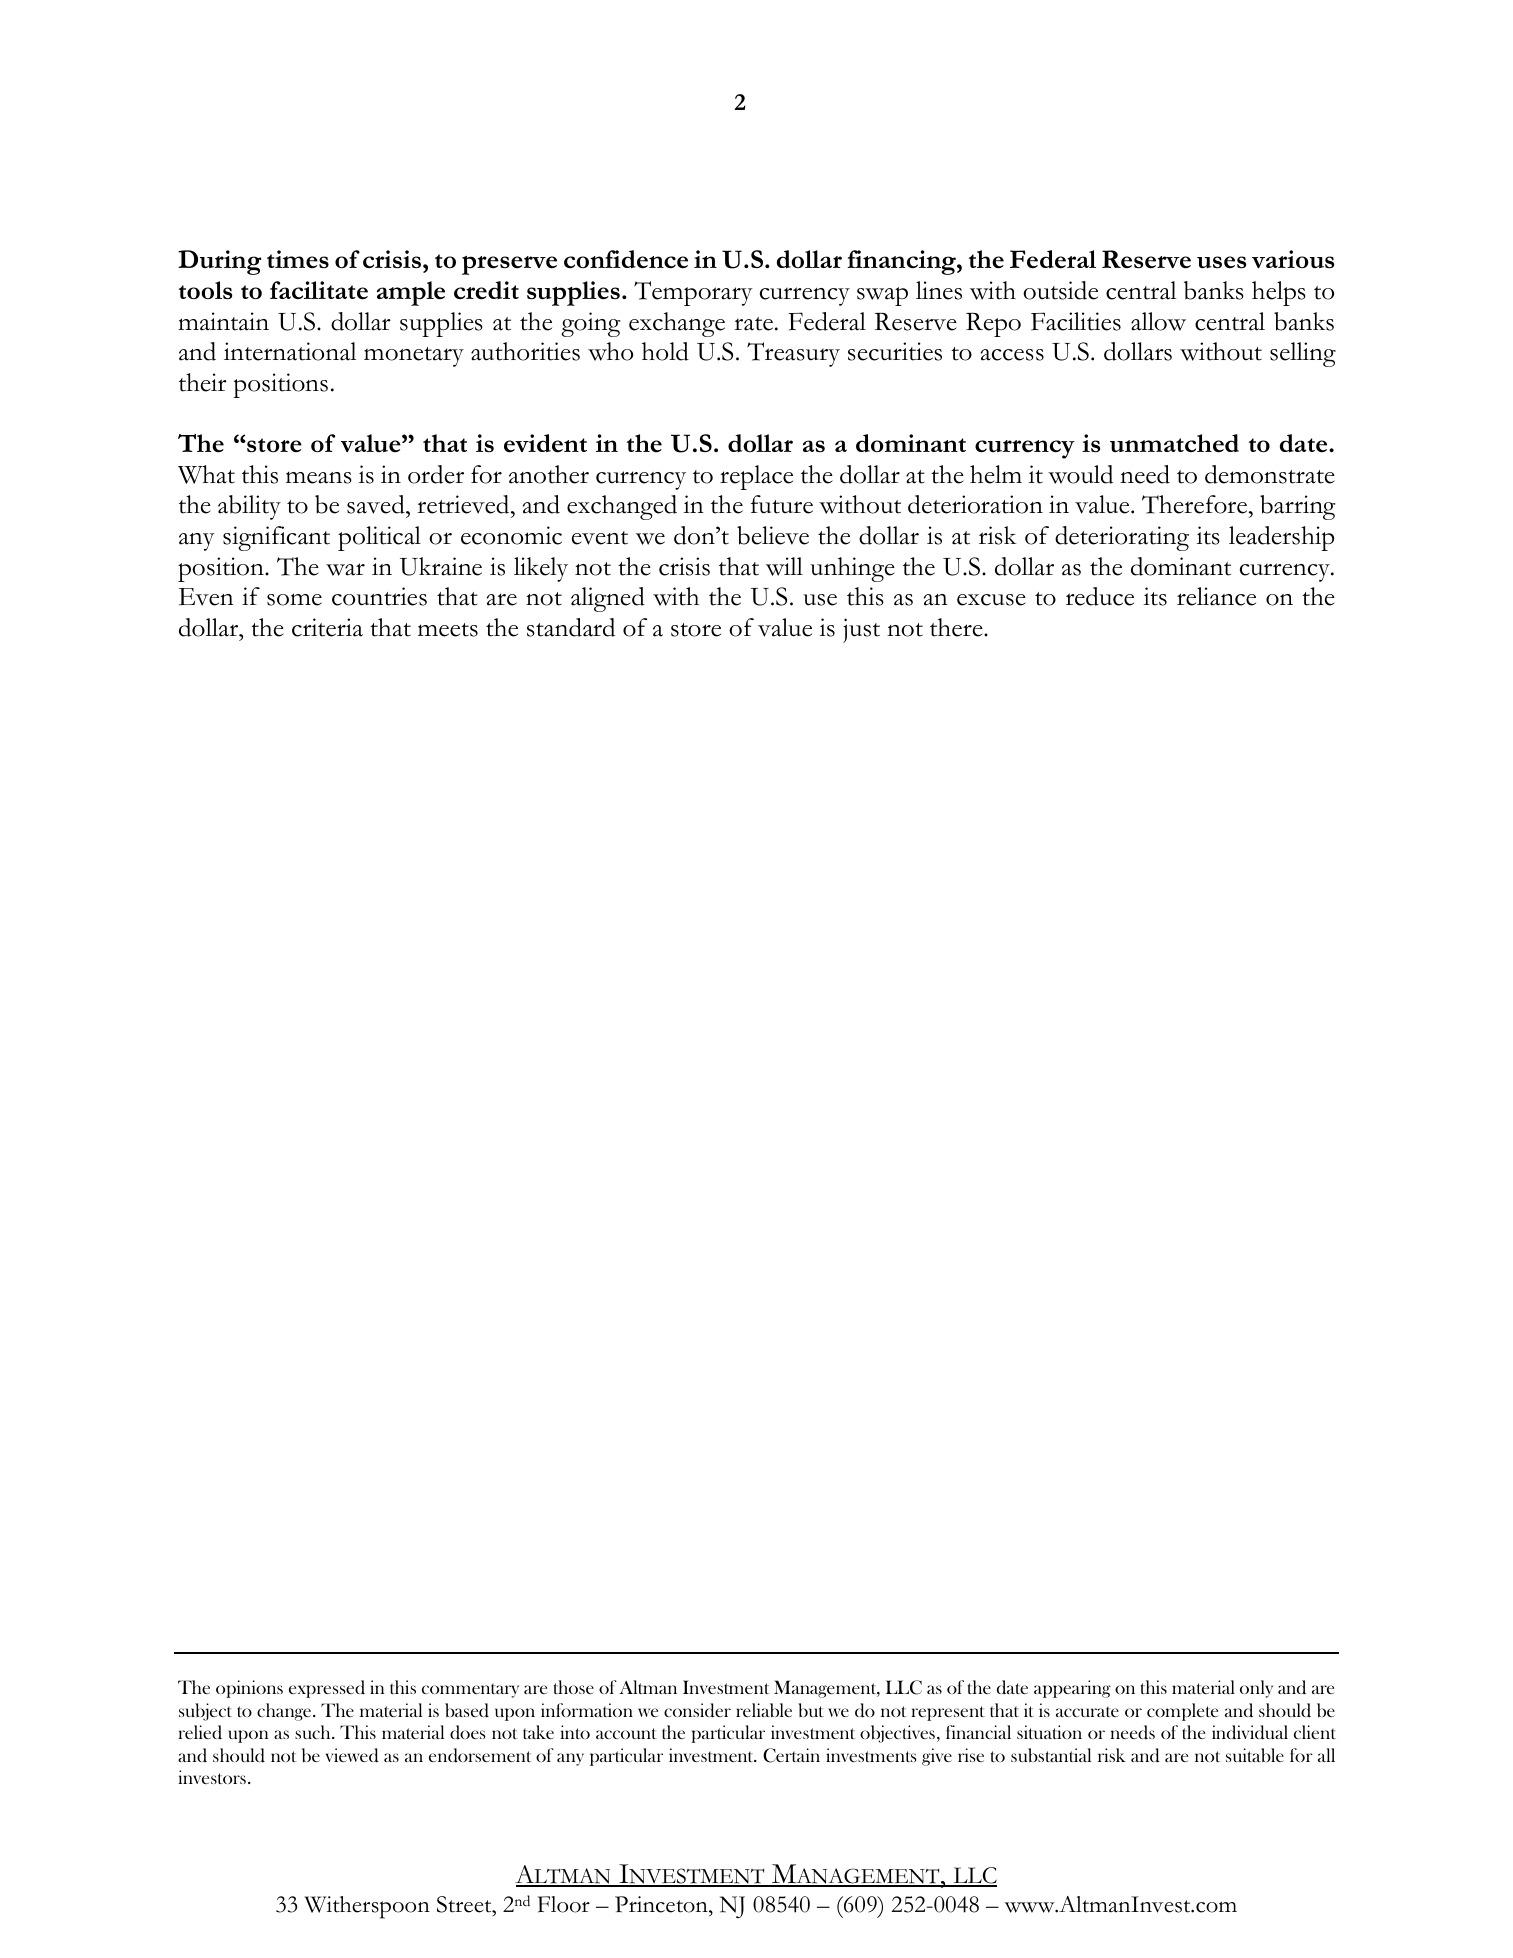 This screenshot has width=1513, height=1958. What do you see at coordinates (1256, 1689) in the screenshot?
I see `only` at bounding box center [1256, 1689].
